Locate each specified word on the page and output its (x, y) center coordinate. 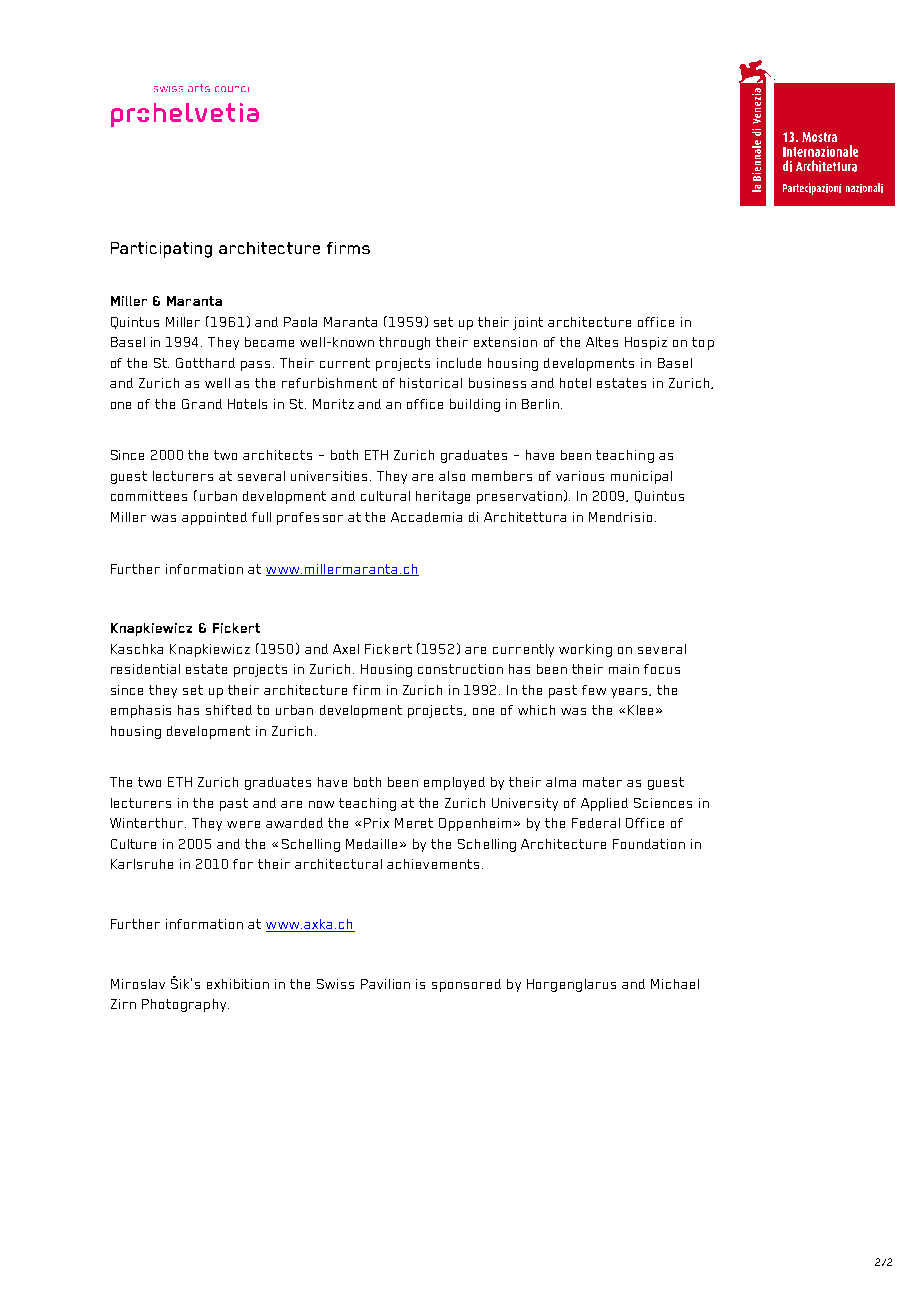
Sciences (663, 803)
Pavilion (385, 984)
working (585, 650)
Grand (202, 404)
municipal (641, 477)
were (243, 824)
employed (454, 783)
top (703, 343)
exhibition (238, 984)
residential (145, 669)
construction (460, 669)
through (404, 343)
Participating (161, 250)
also (452, 476)
